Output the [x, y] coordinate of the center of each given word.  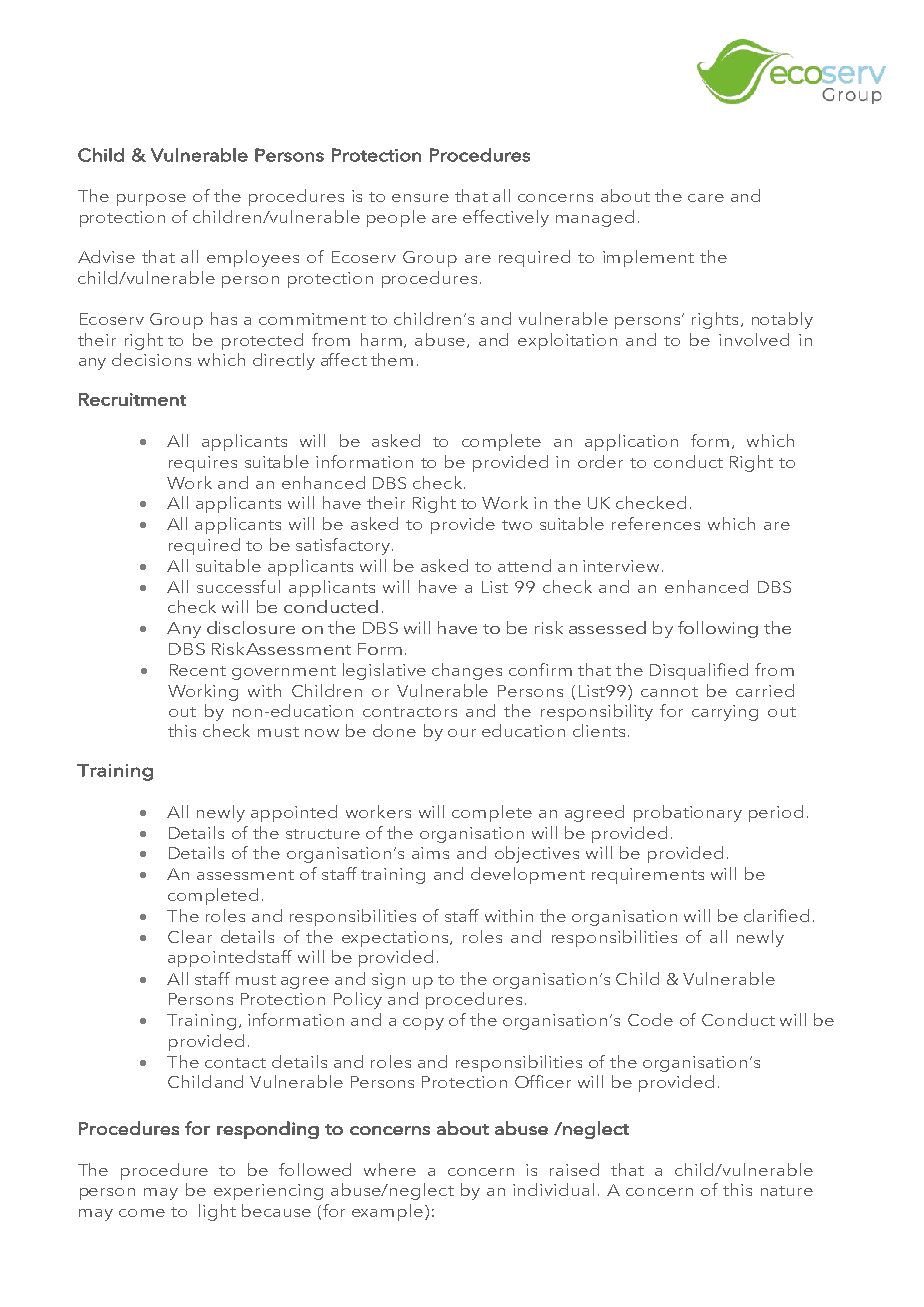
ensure [420, 198]
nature [787, 1191]
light [217, 1212]
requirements [648, 876]
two [517, 525]
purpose [151, 200]
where [390, 1169]
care [706, 198]
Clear [190, 936]
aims [430, 853]
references [656, 523]
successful [238, 586]
